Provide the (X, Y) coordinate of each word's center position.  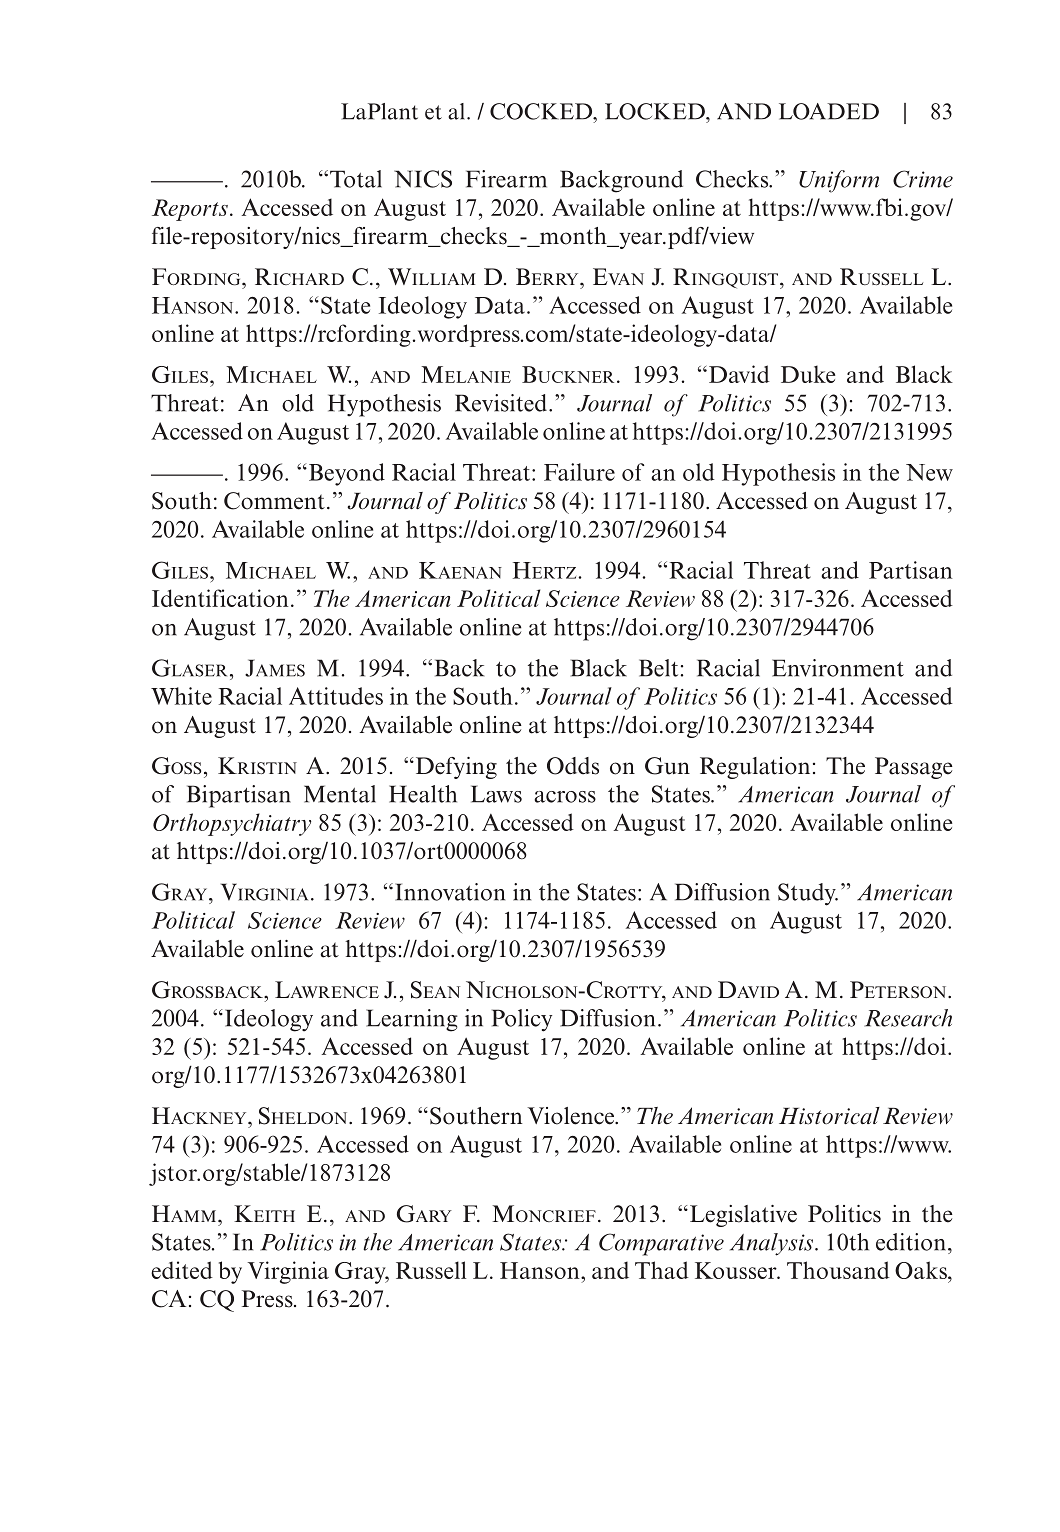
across (565, 797)
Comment (274, 501)
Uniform (839, 181)
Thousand (838, 1270)
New (929, 472)
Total (356, 179)
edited (182, 1270)
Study (808, 894)
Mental (340, 794)
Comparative (661, 1244)
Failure (579, 472)
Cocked (542, 111)
